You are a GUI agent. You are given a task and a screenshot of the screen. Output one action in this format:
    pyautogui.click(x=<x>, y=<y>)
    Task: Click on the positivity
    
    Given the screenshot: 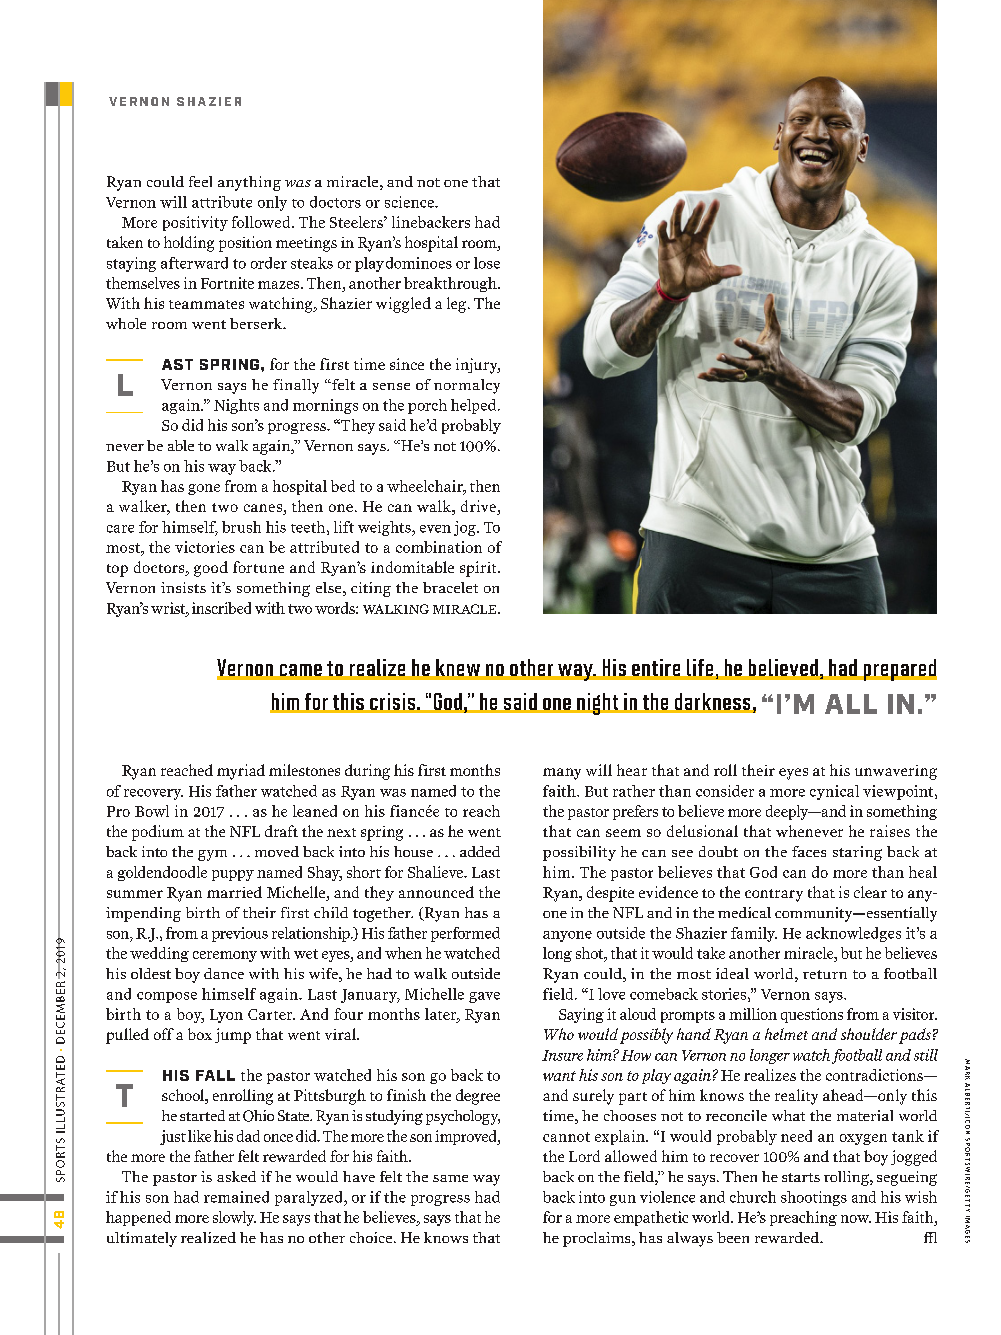 What is the action you would take?
    pyautogui.click(x=195, y=223)
